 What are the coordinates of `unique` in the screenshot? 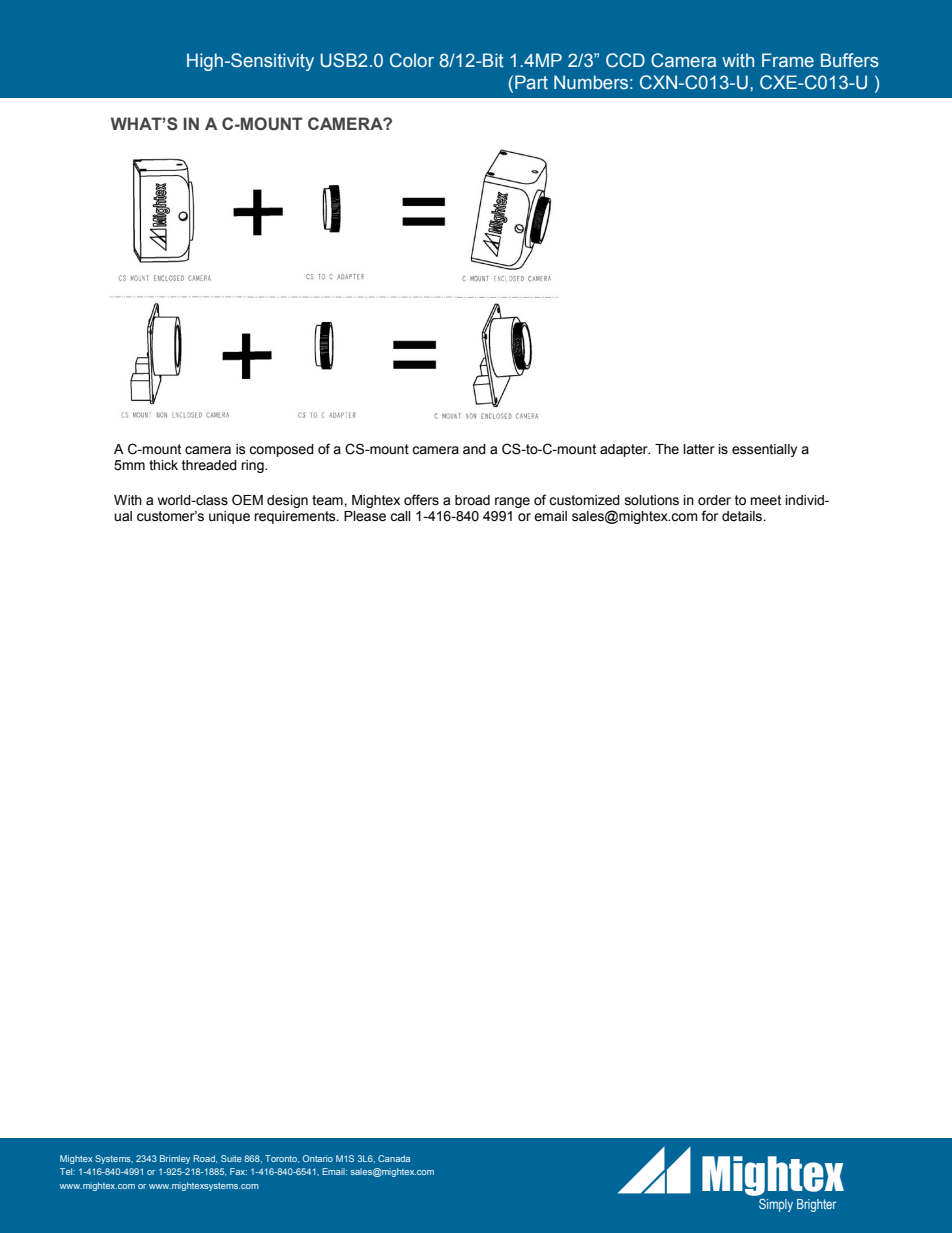 It's located at (229, 517).
